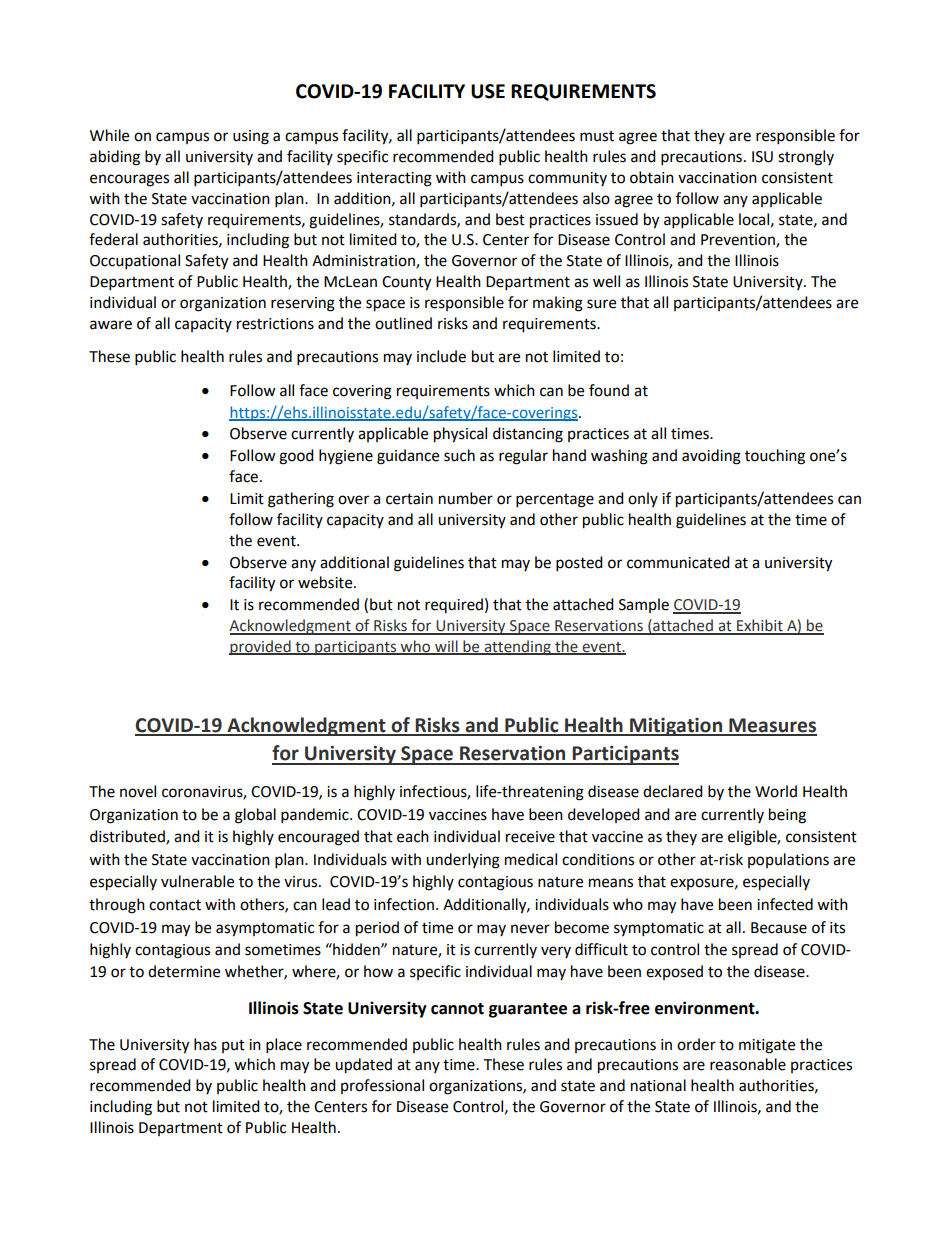 The width and height of the screenshot is (952, 1233). I want to click on good, so click(296, 457).
